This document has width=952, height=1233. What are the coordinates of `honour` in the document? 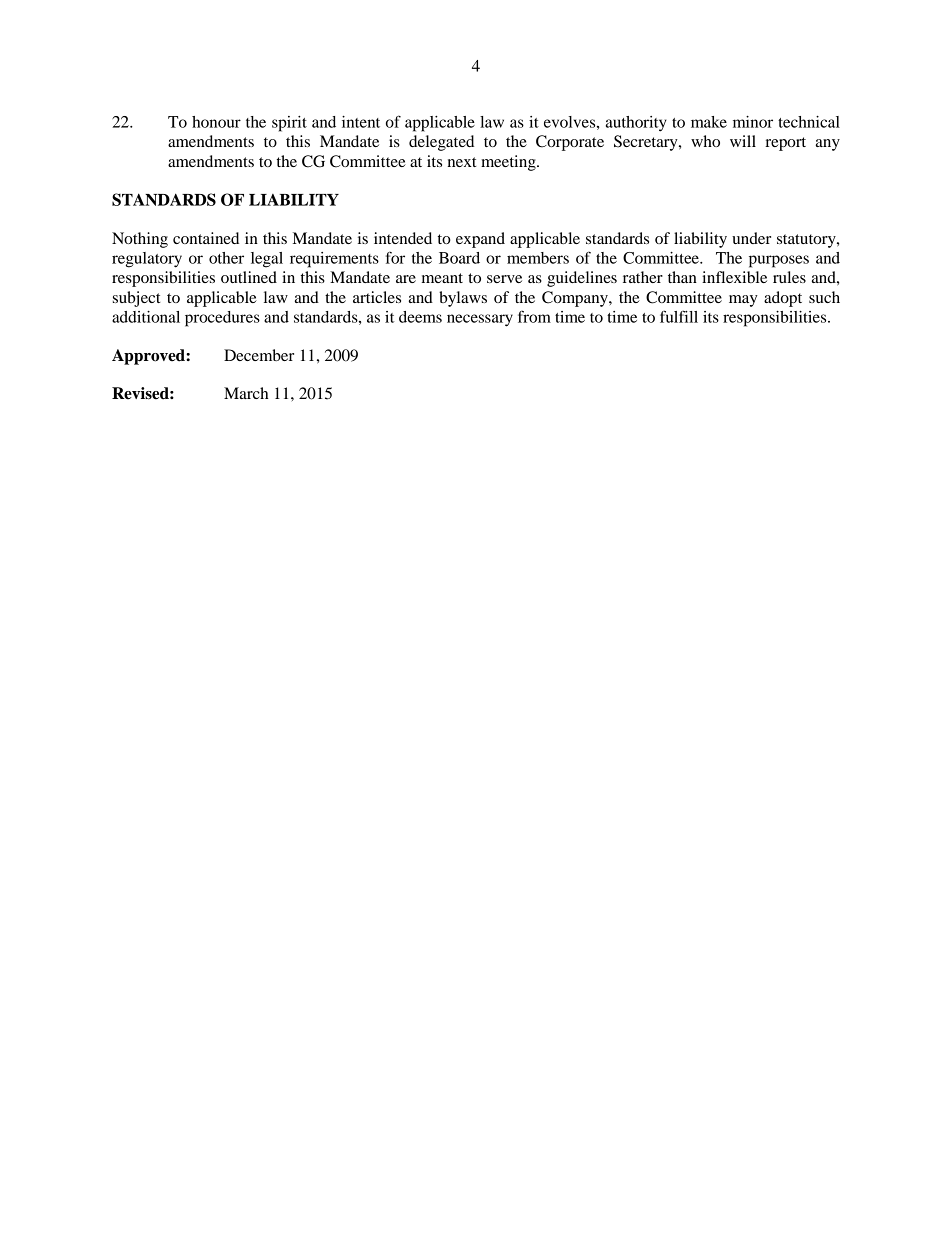 It's located at (216, 122).
